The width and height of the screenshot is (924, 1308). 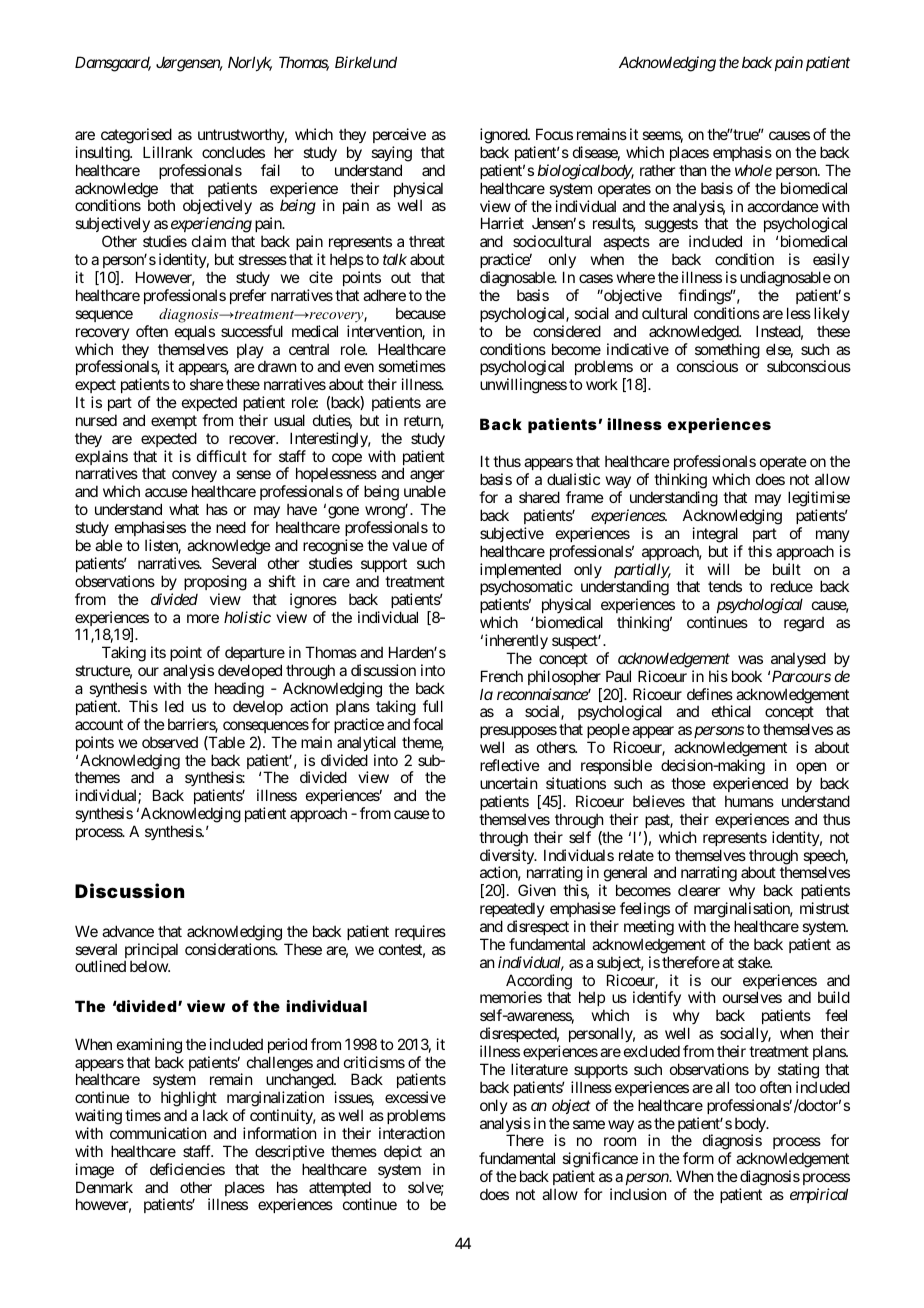 What do you see at coordinates (170, 742) in the screenshot?
I see `observed` at bounding box center [170, 742].
